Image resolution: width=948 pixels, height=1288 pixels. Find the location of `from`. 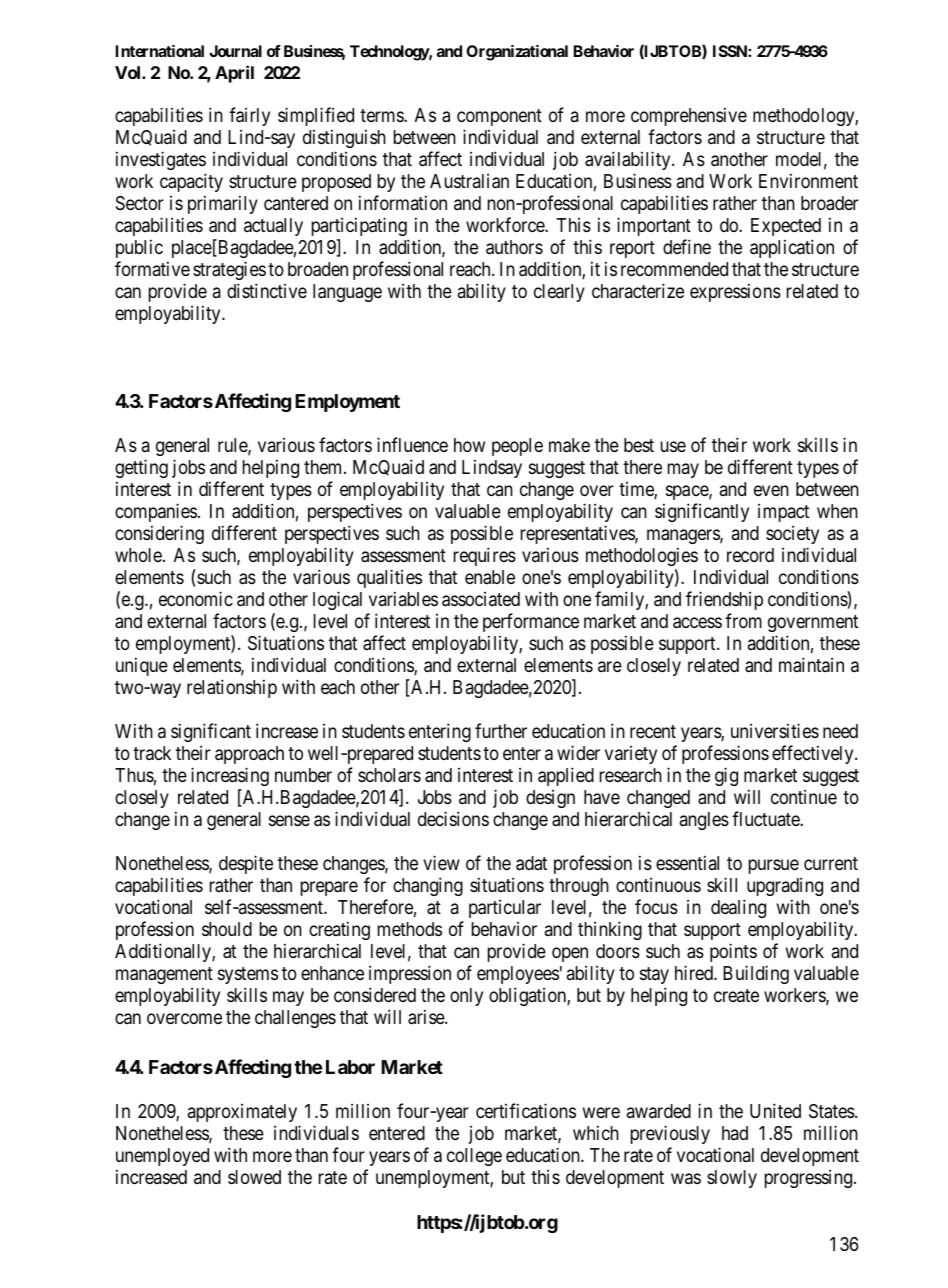

from is located at coordinates (743, 620).
